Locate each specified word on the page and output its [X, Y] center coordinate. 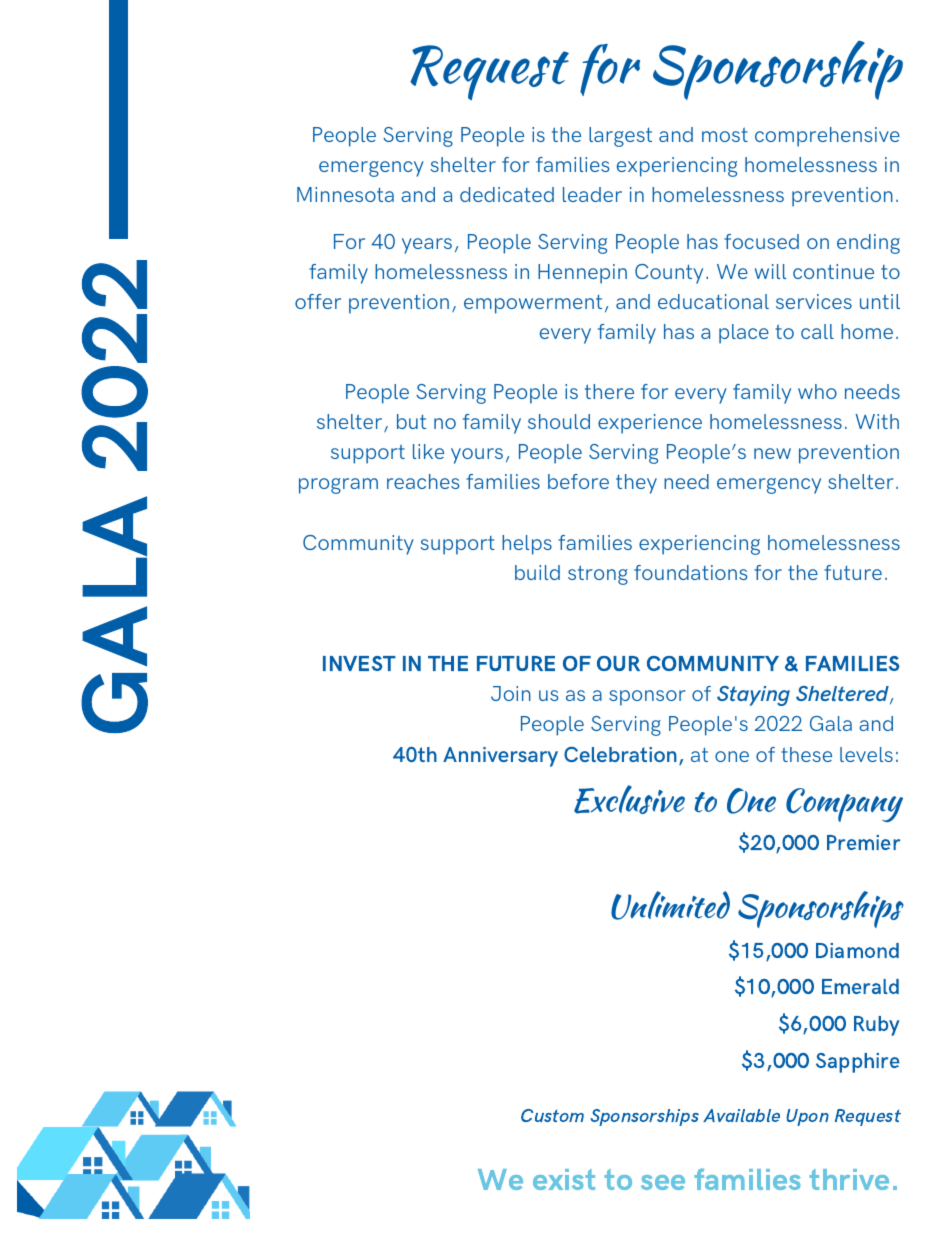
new [772, 453]
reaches [423, 481]
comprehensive [827, 137]
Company [844, 805]
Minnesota [345, 194]
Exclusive [629, 799]
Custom [552, 1115]
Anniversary [500, 757]
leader [592, 194]
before [578, 481]
